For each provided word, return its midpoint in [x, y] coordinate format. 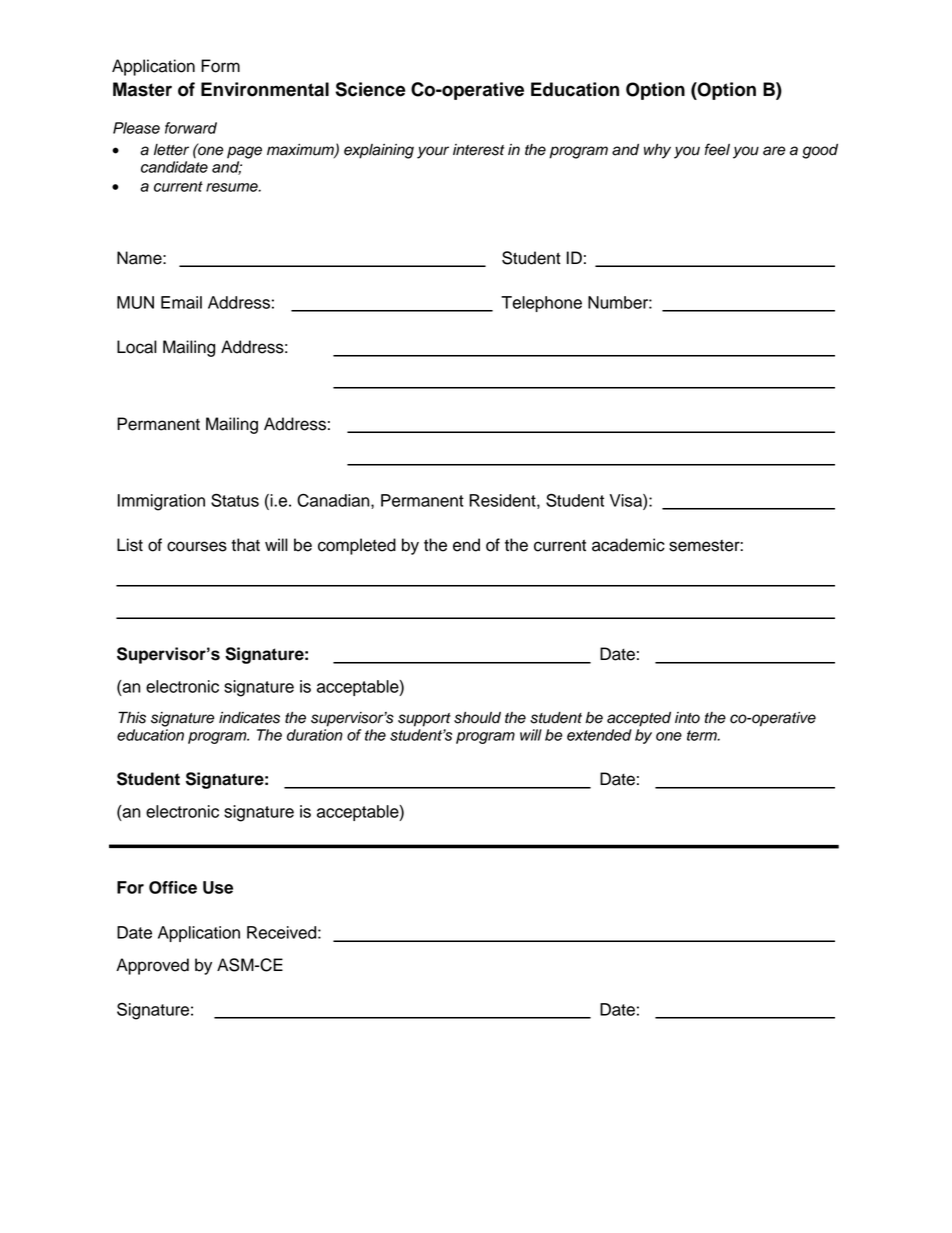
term [703, 735]
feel [717, 149]
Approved [152, 966]
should [477, 718]
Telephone [541, 304]
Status [235, 500]
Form [220, 66]
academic [628, 545]
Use [218, 887]
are [774, 151]
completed [357, 546]
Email [181, 302]
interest [479, 150]
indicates [249, 718]
